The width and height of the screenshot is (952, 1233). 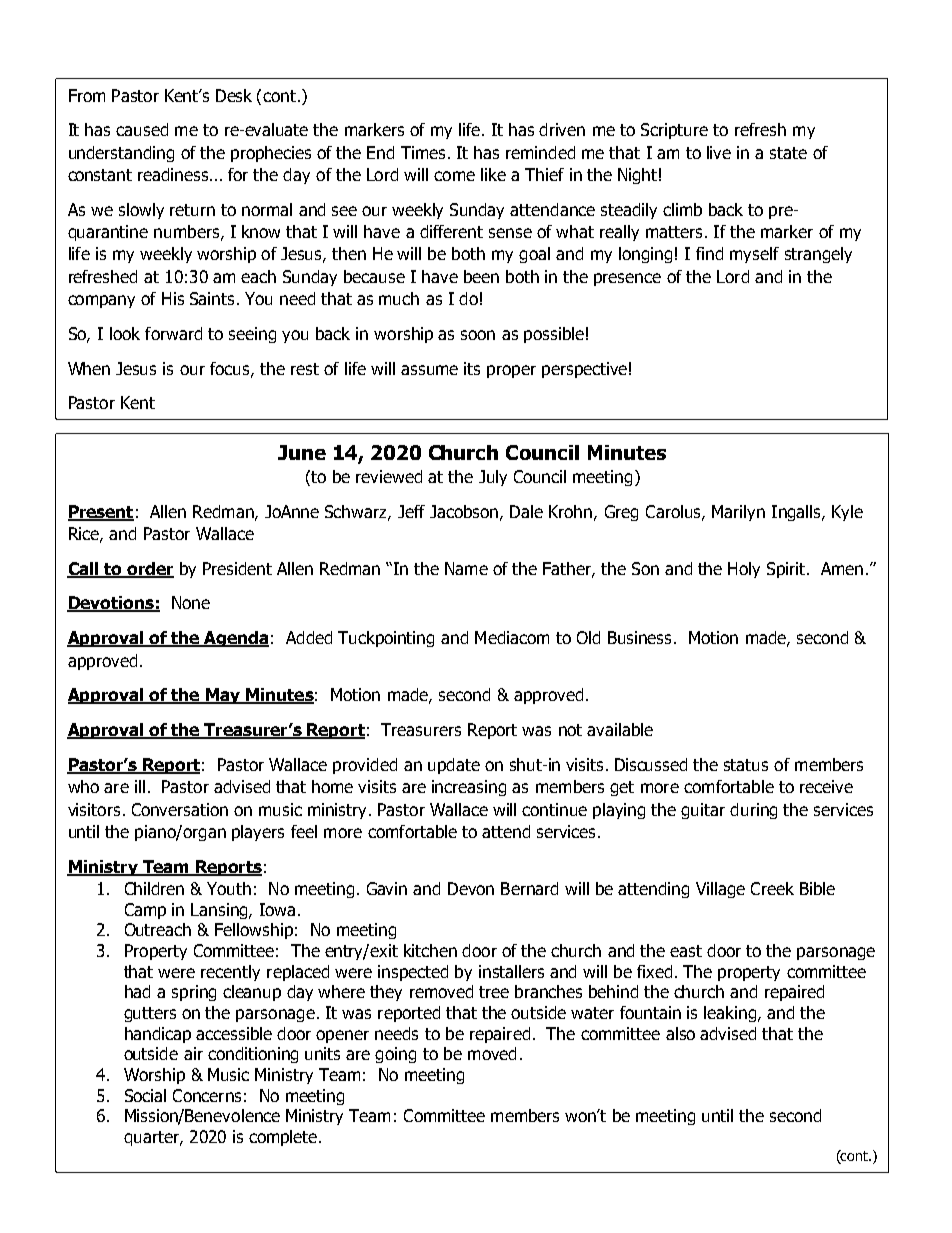 I want to click on None, so click(x=191, y=602).
